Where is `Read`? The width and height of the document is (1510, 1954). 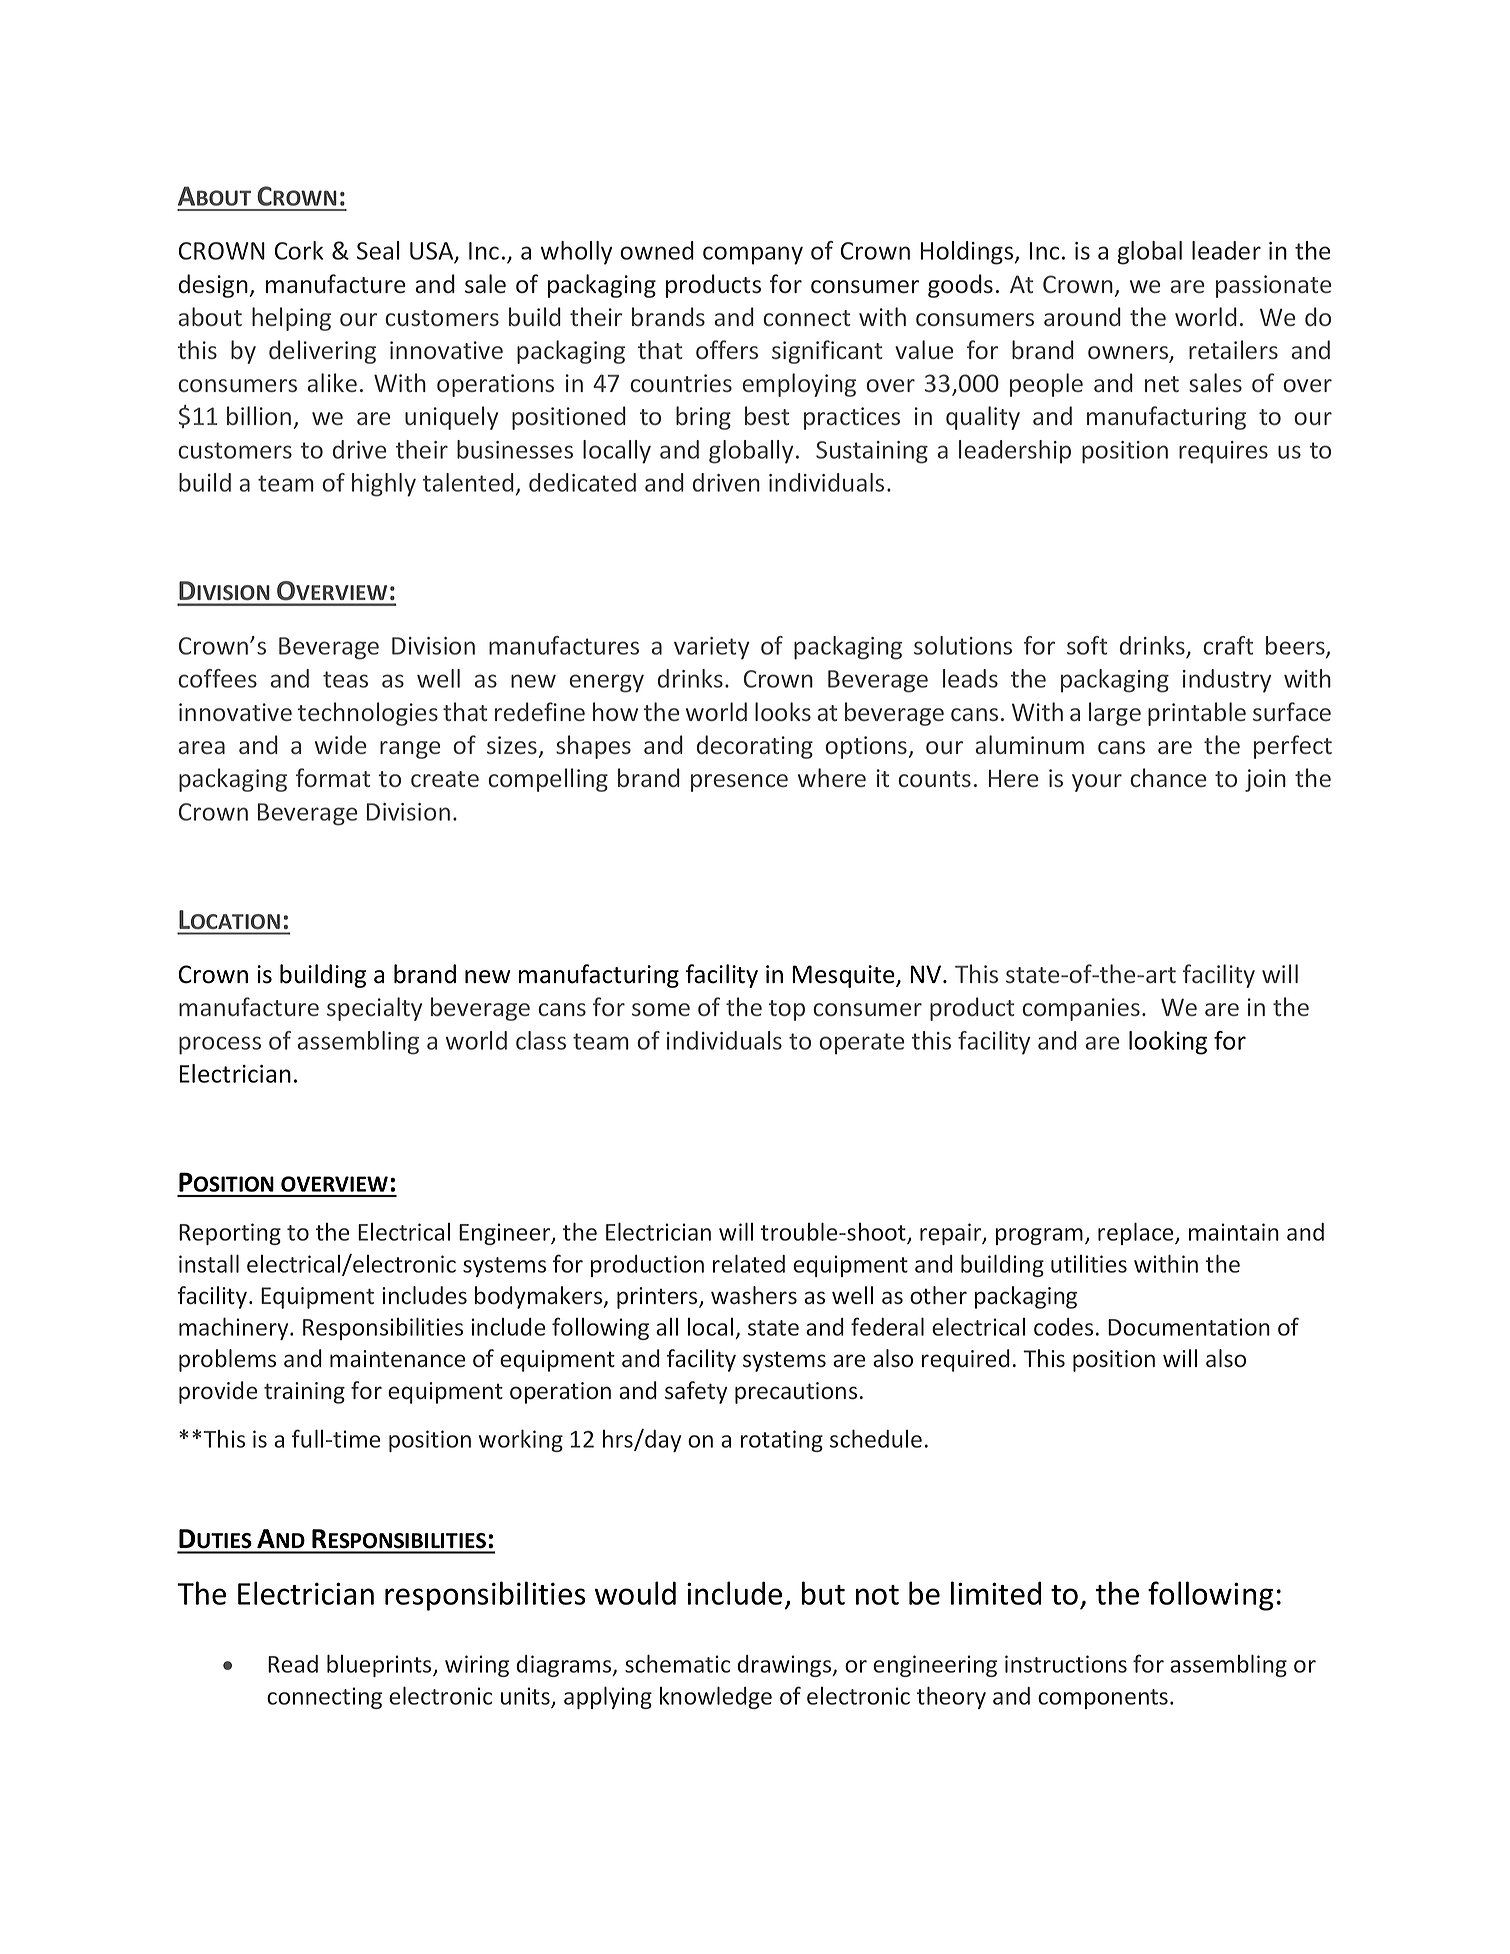 Read is located at coordinates (293, 1664).
